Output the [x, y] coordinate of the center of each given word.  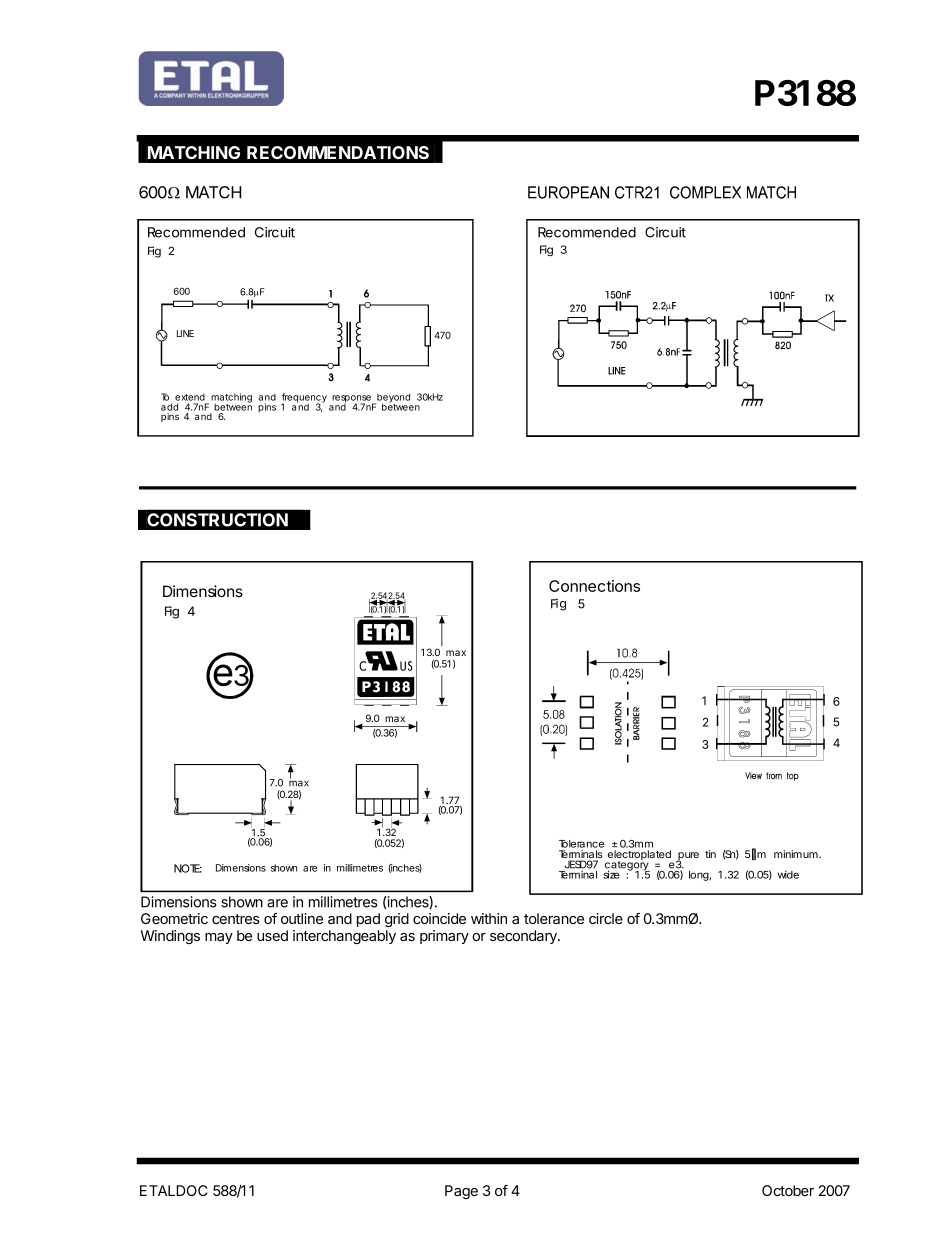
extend [190, 397]
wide [788, 875]
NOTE [188, 868]
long [699, 876]
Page [461, 1192]
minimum [797, 854]
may [219, 938]
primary [444, 937]
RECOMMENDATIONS [338, 152]
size [611, 874]
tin [710, 854]
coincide [439, 918]
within [489, 918]
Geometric [174, 918]
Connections [594, 586]
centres [236, 919]
